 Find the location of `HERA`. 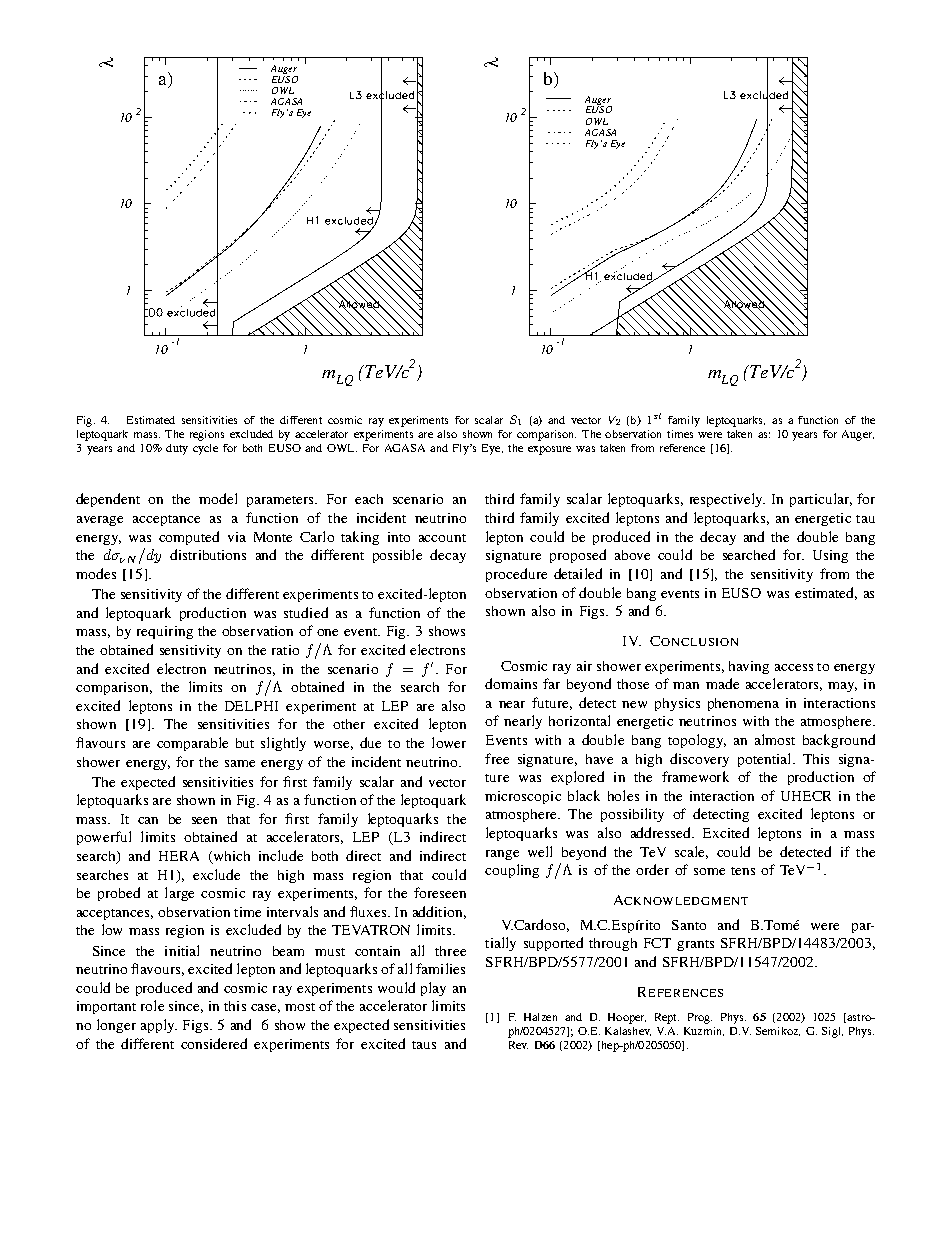

HERA is located at coordinates (179, 856).
